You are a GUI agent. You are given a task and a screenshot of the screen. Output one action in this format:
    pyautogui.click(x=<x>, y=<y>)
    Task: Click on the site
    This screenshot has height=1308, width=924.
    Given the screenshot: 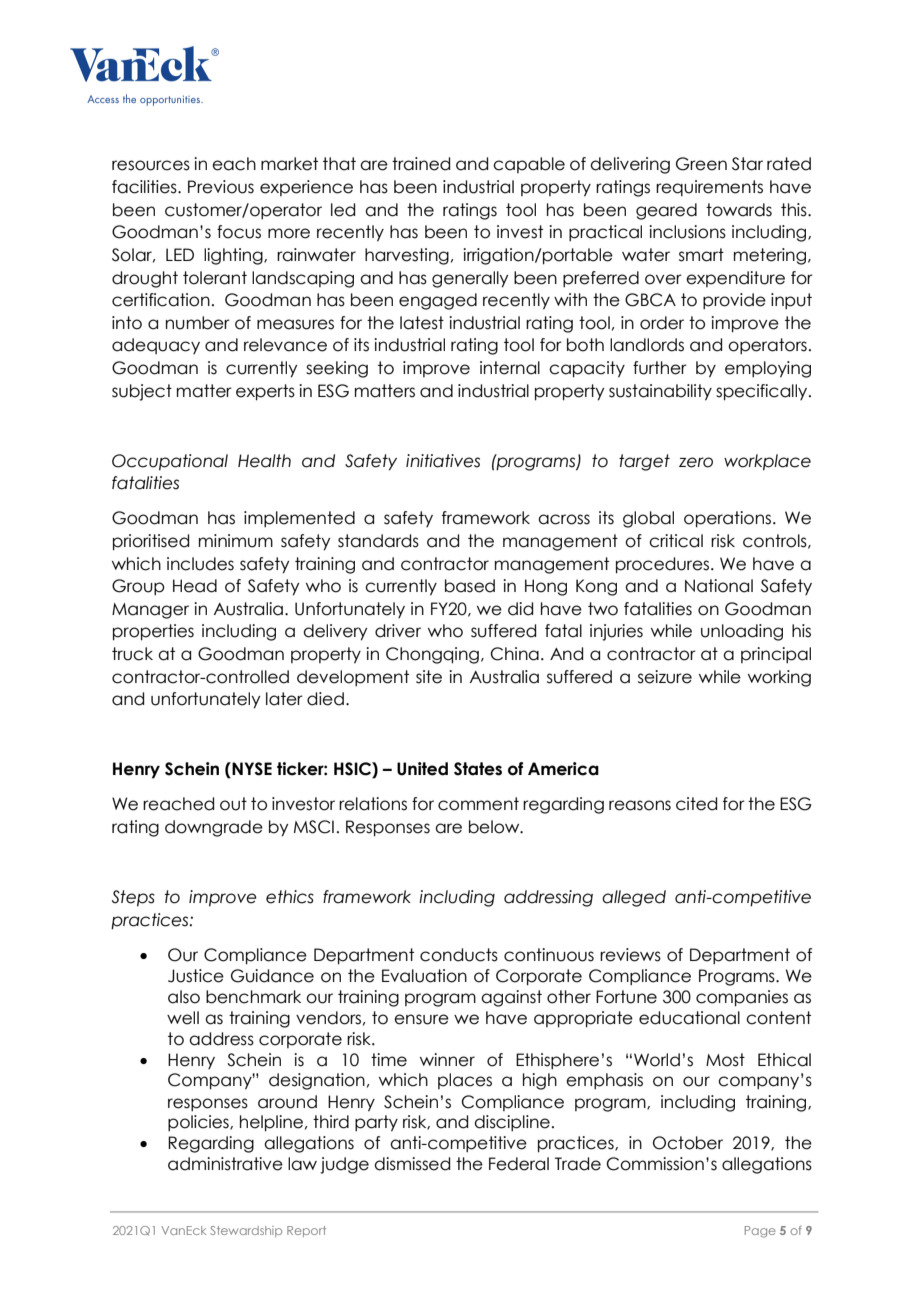 What is the action you would take?
    pyautogui.click(x=429, y=677)
